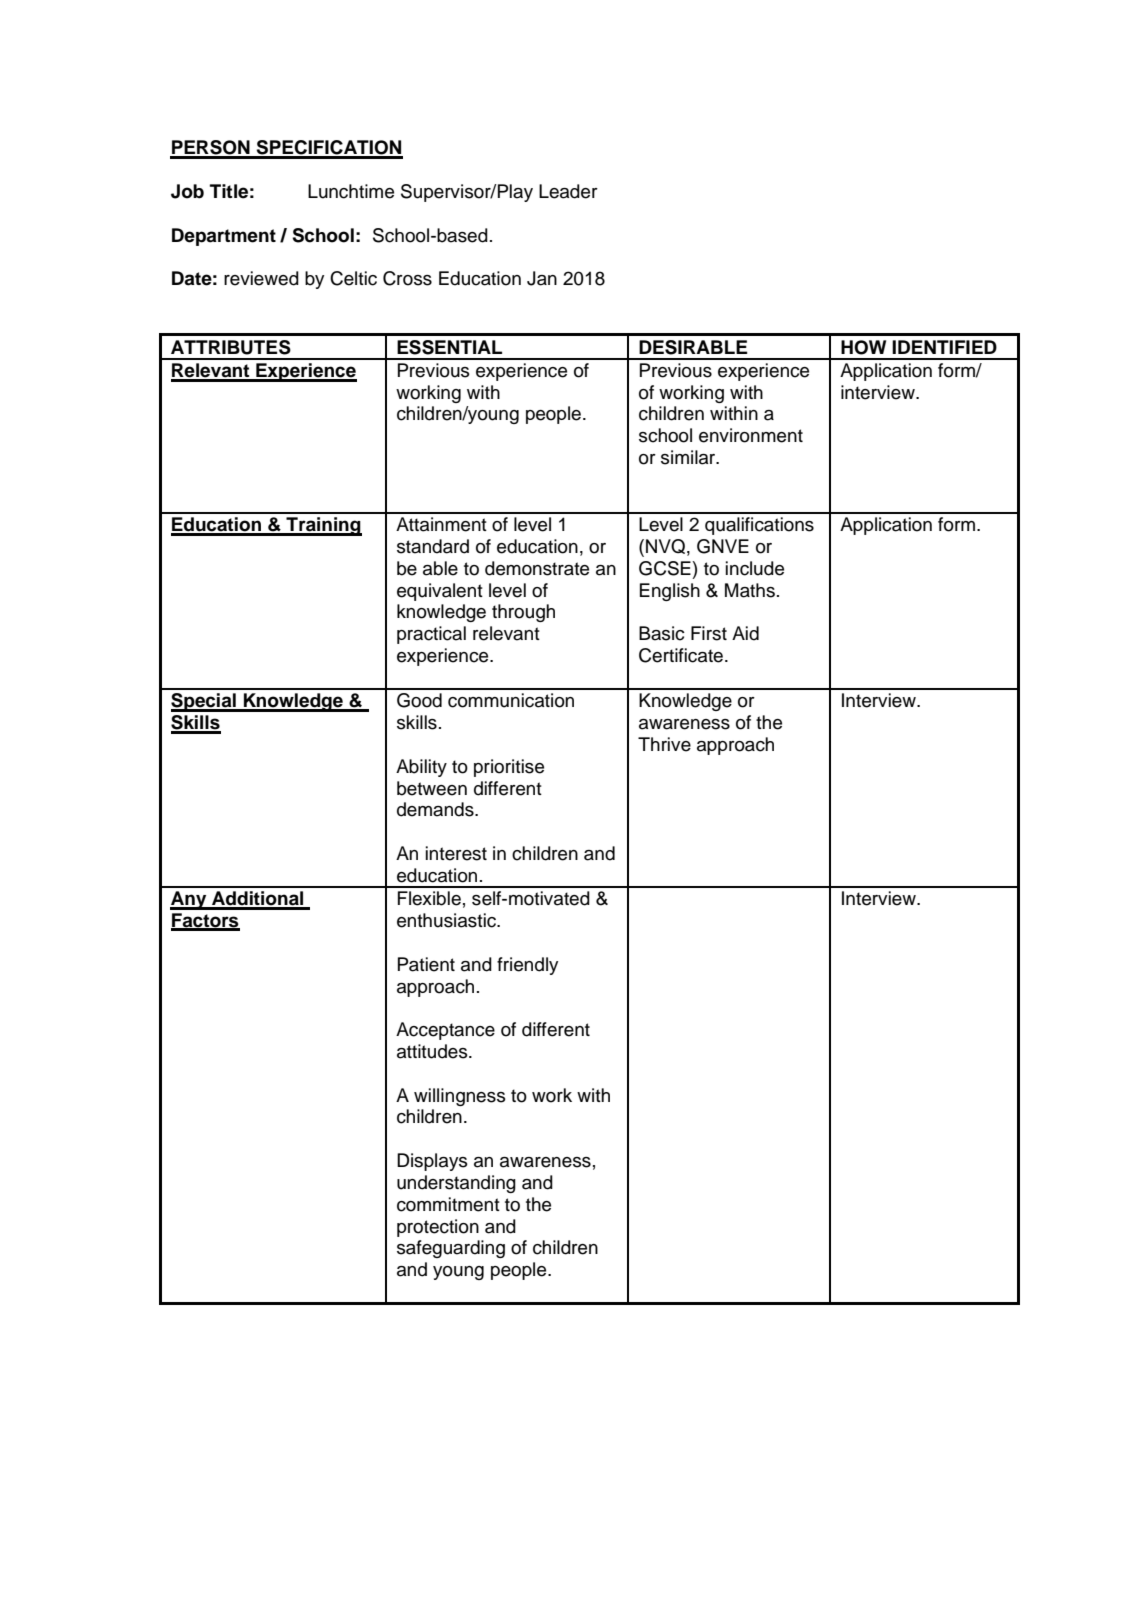 Image resolution: width=1130 pixels, height=1598 pixels. I want to click on Aid, so click(745, 633).
